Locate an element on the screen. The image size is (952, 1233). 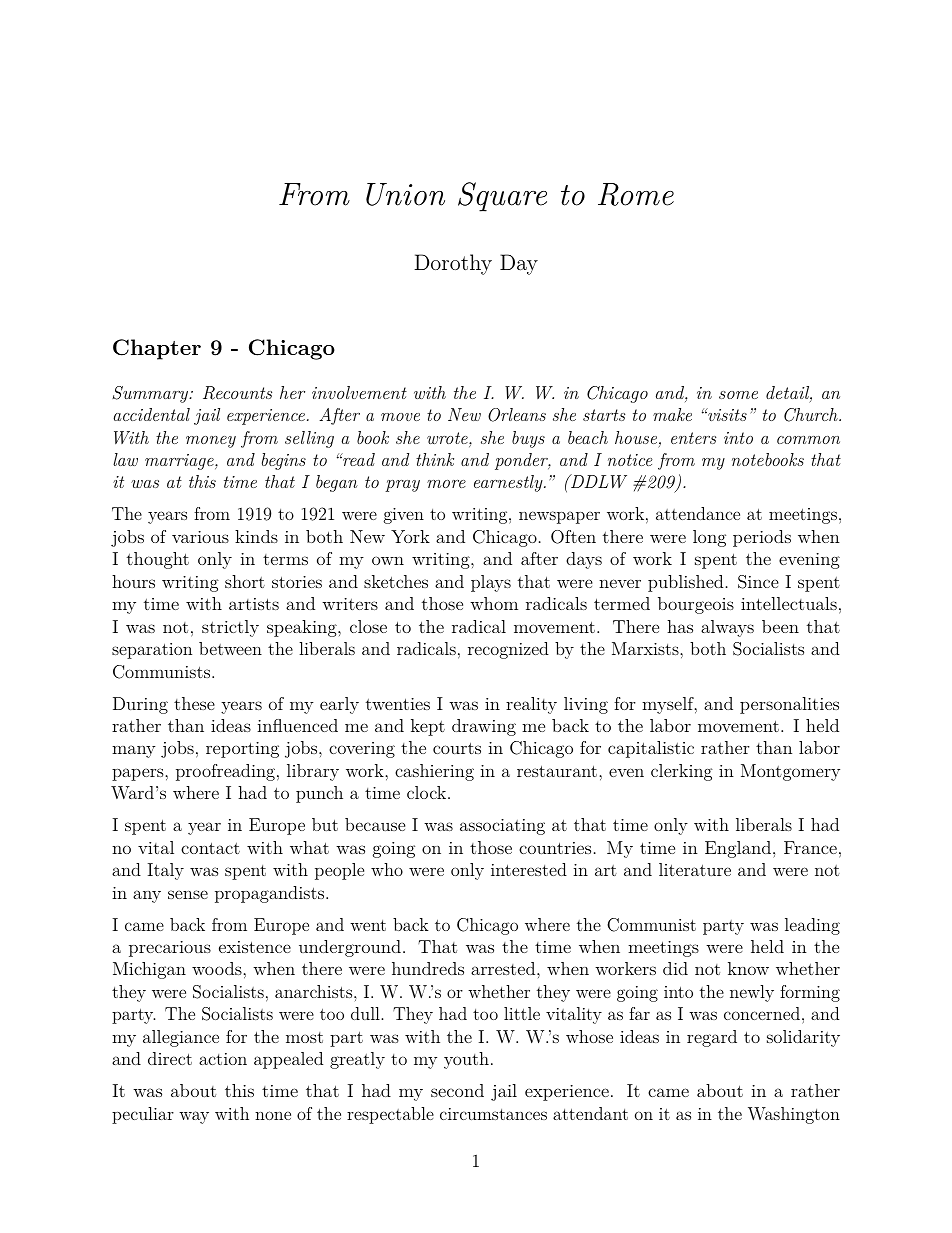
clock is located at coordinates (428, 792).
